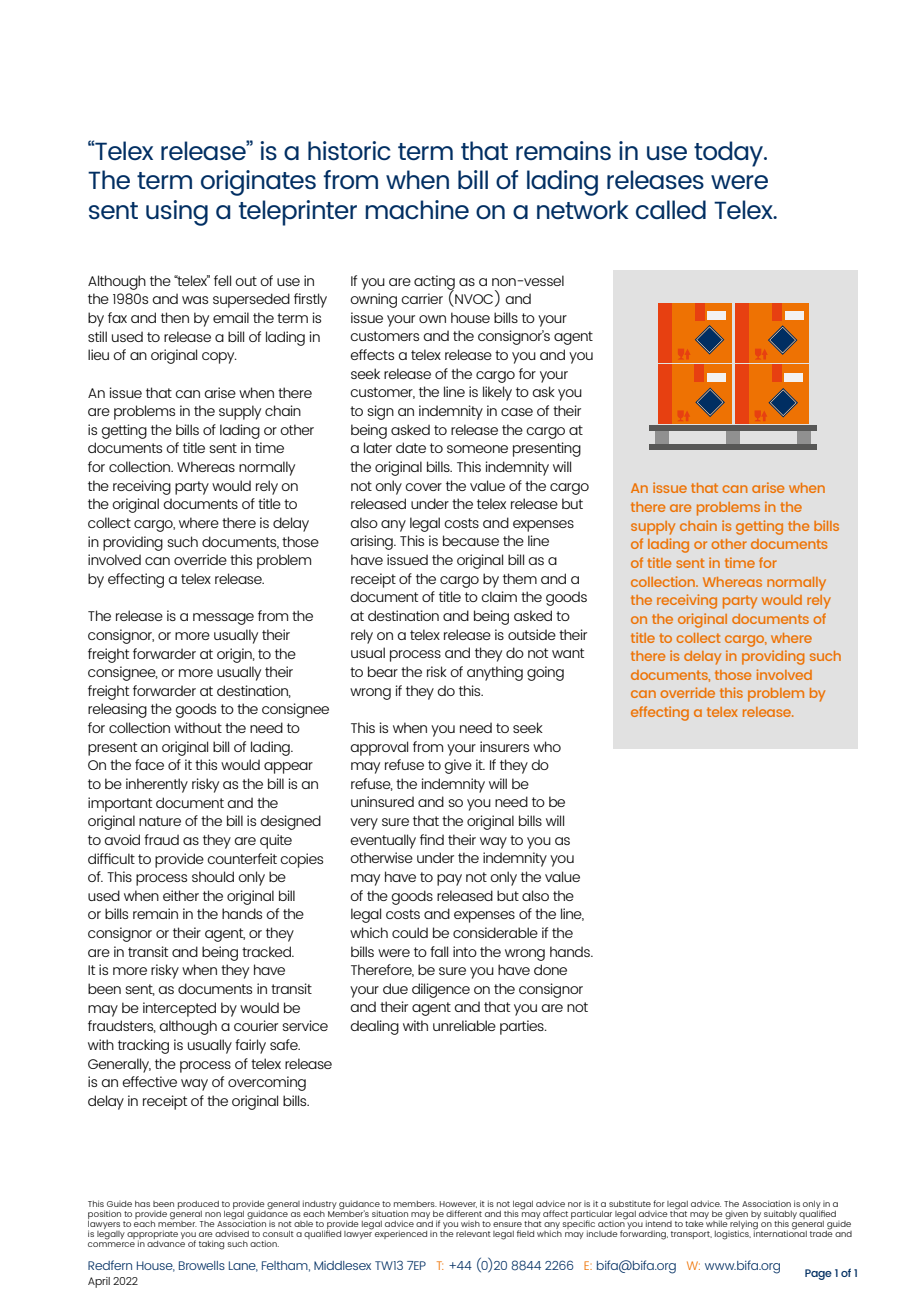 This page has height=1308, width=924. I want to click on relevant, so click(473, 1234).
